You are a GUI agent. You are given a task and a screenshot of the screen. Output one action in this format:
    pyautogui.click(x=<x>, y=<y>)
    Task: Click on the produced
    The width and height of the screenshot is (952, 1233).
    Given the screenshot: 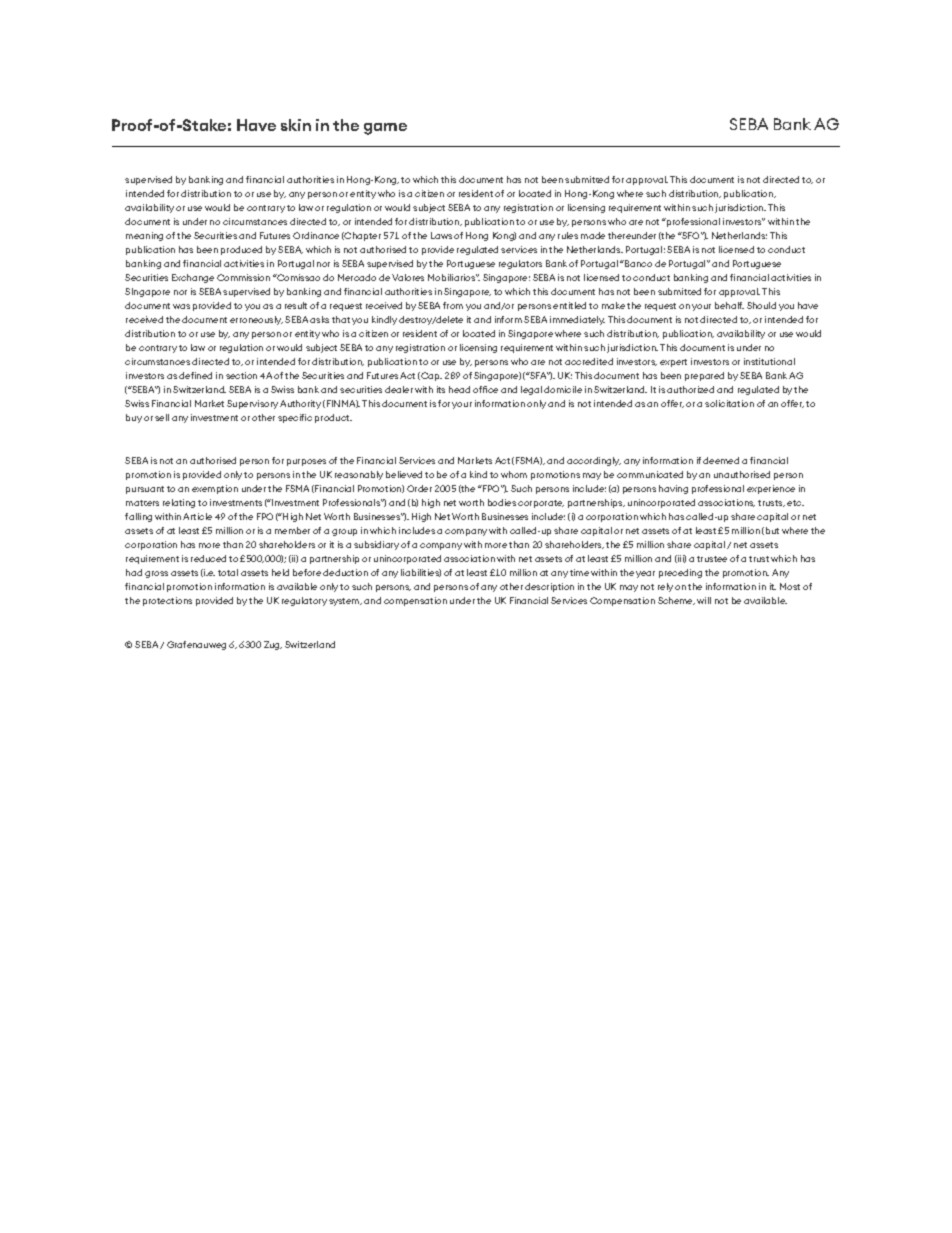 What is the action you would take?
    pyautogui.click(x=241, y=250)
